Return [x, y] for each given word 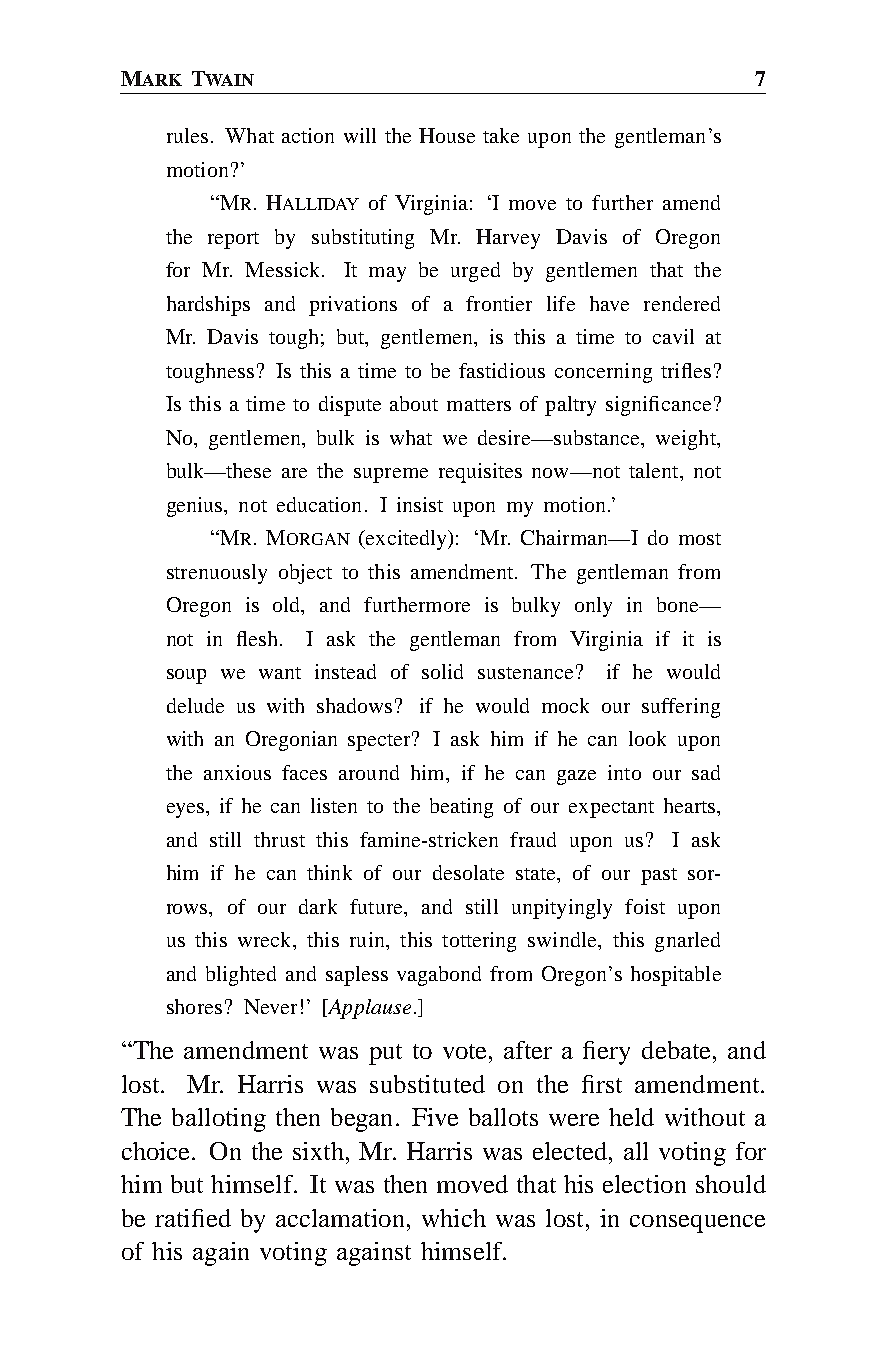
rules [187, 135]
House [447, 135]
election [644, 1184]
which [454, 1218]
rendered [682, 303]
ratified [193, 1218]
